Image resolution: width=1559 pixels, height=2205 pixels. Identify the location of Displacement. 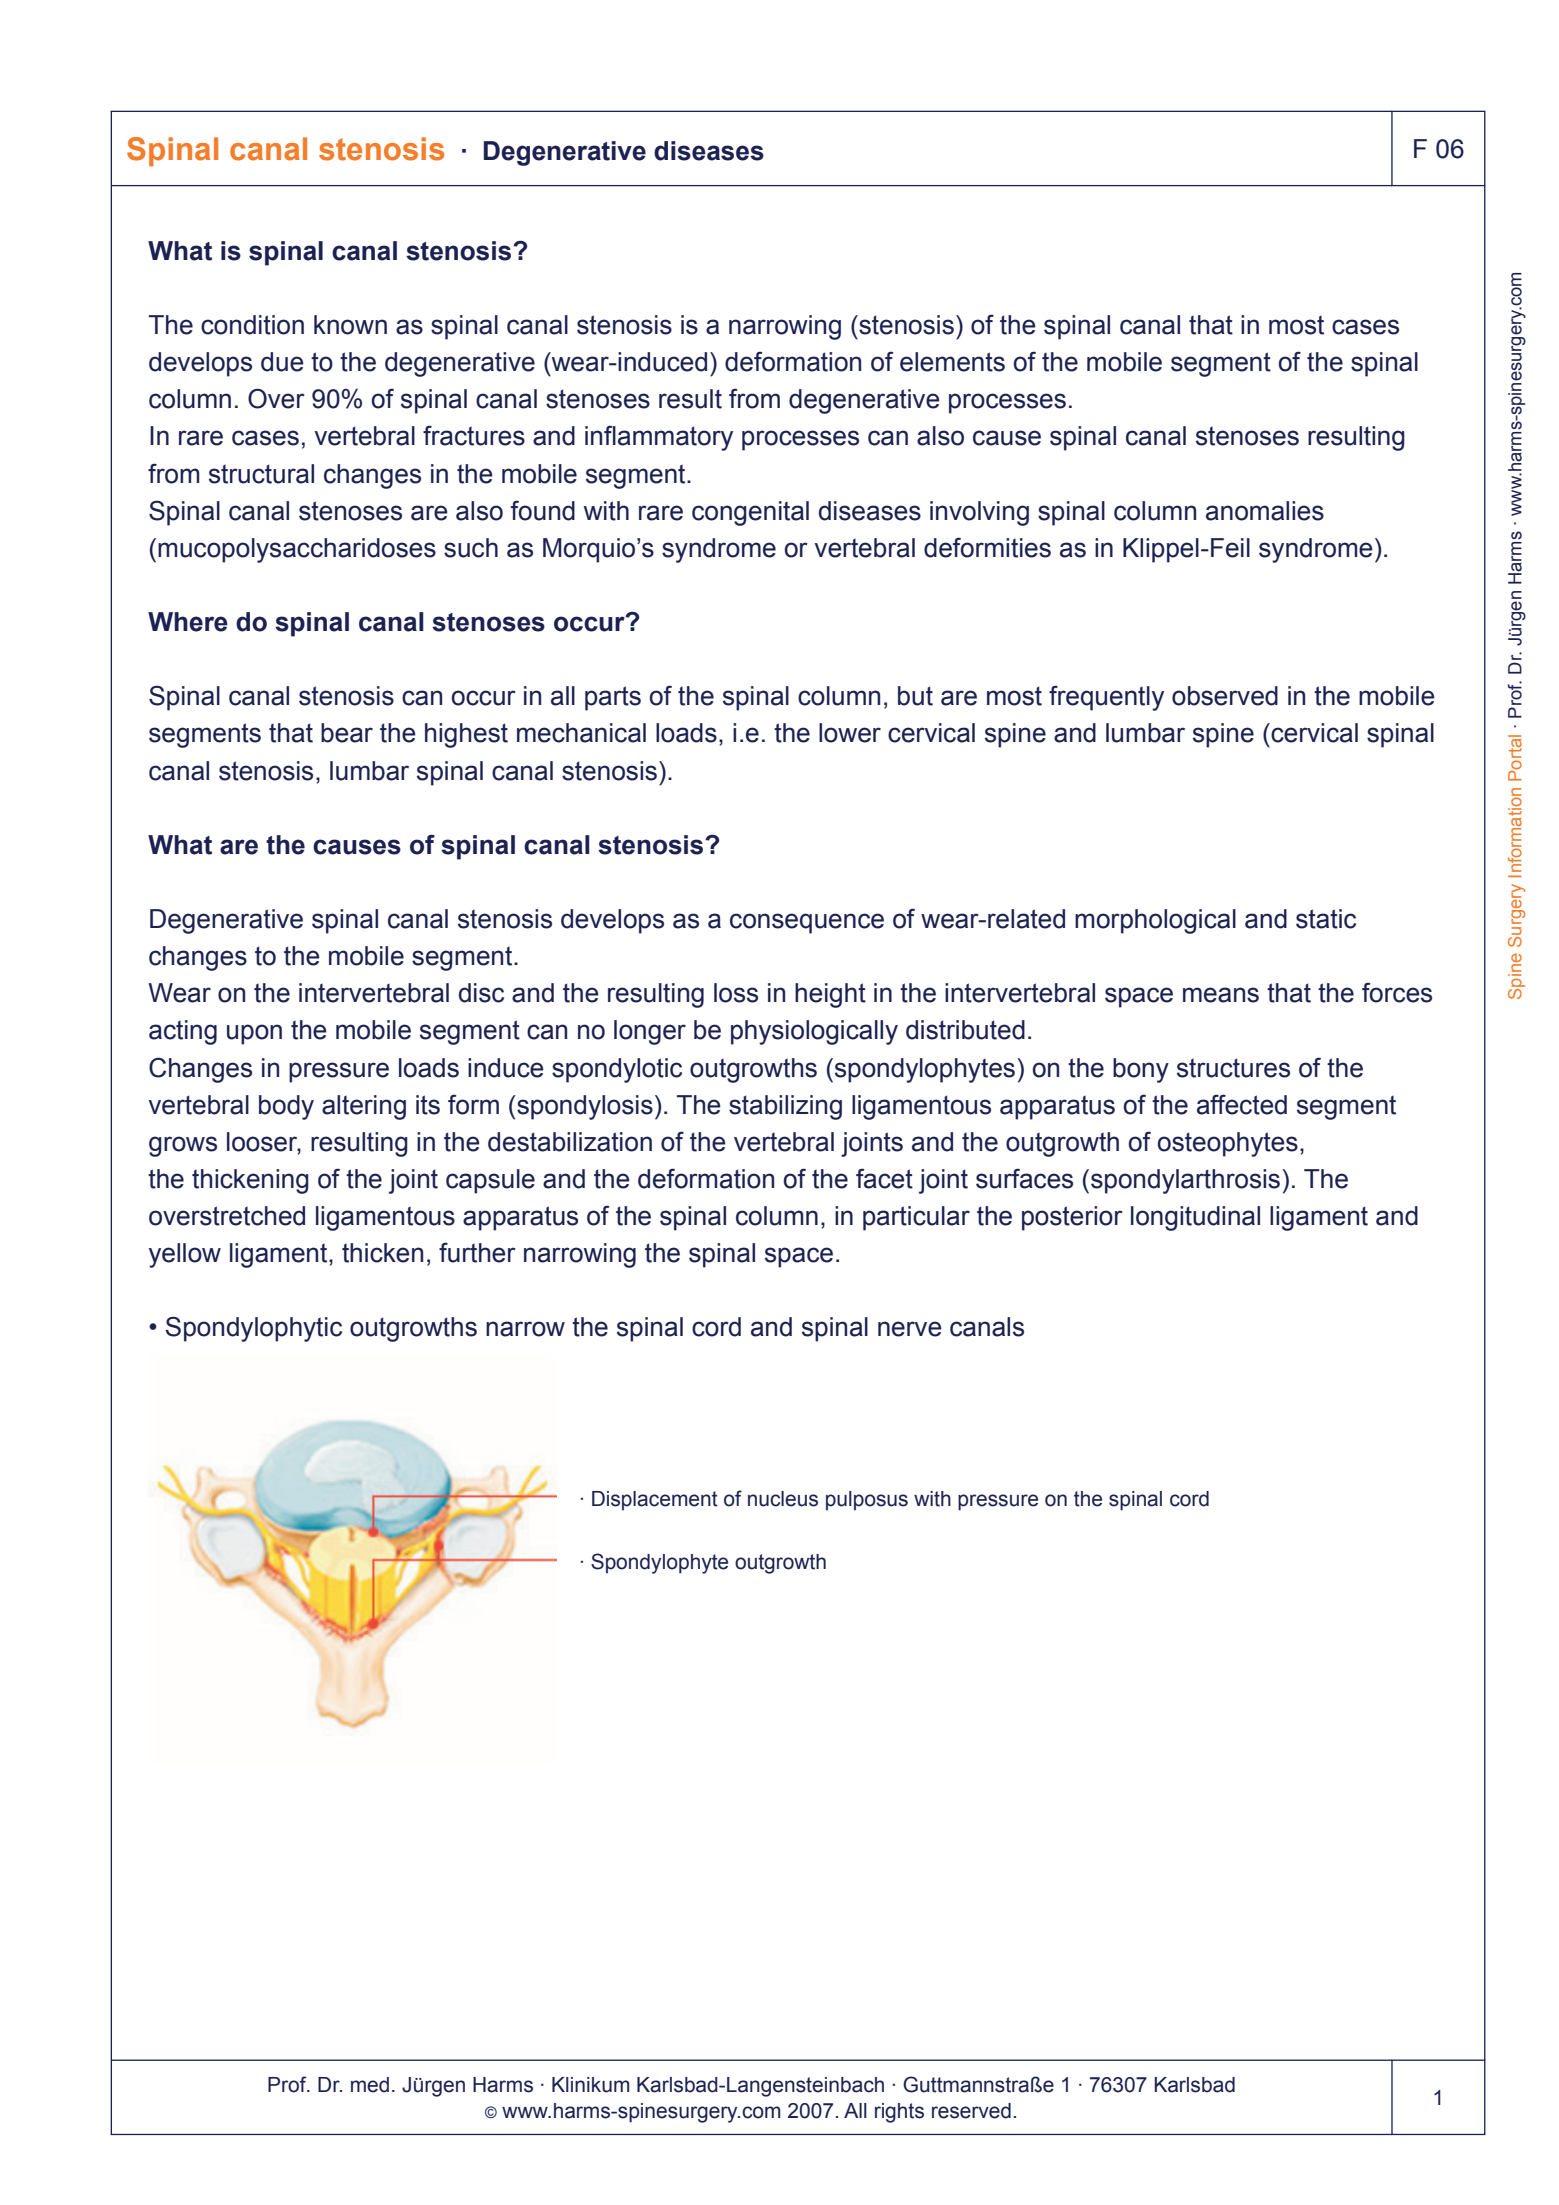
(655, 1501).
